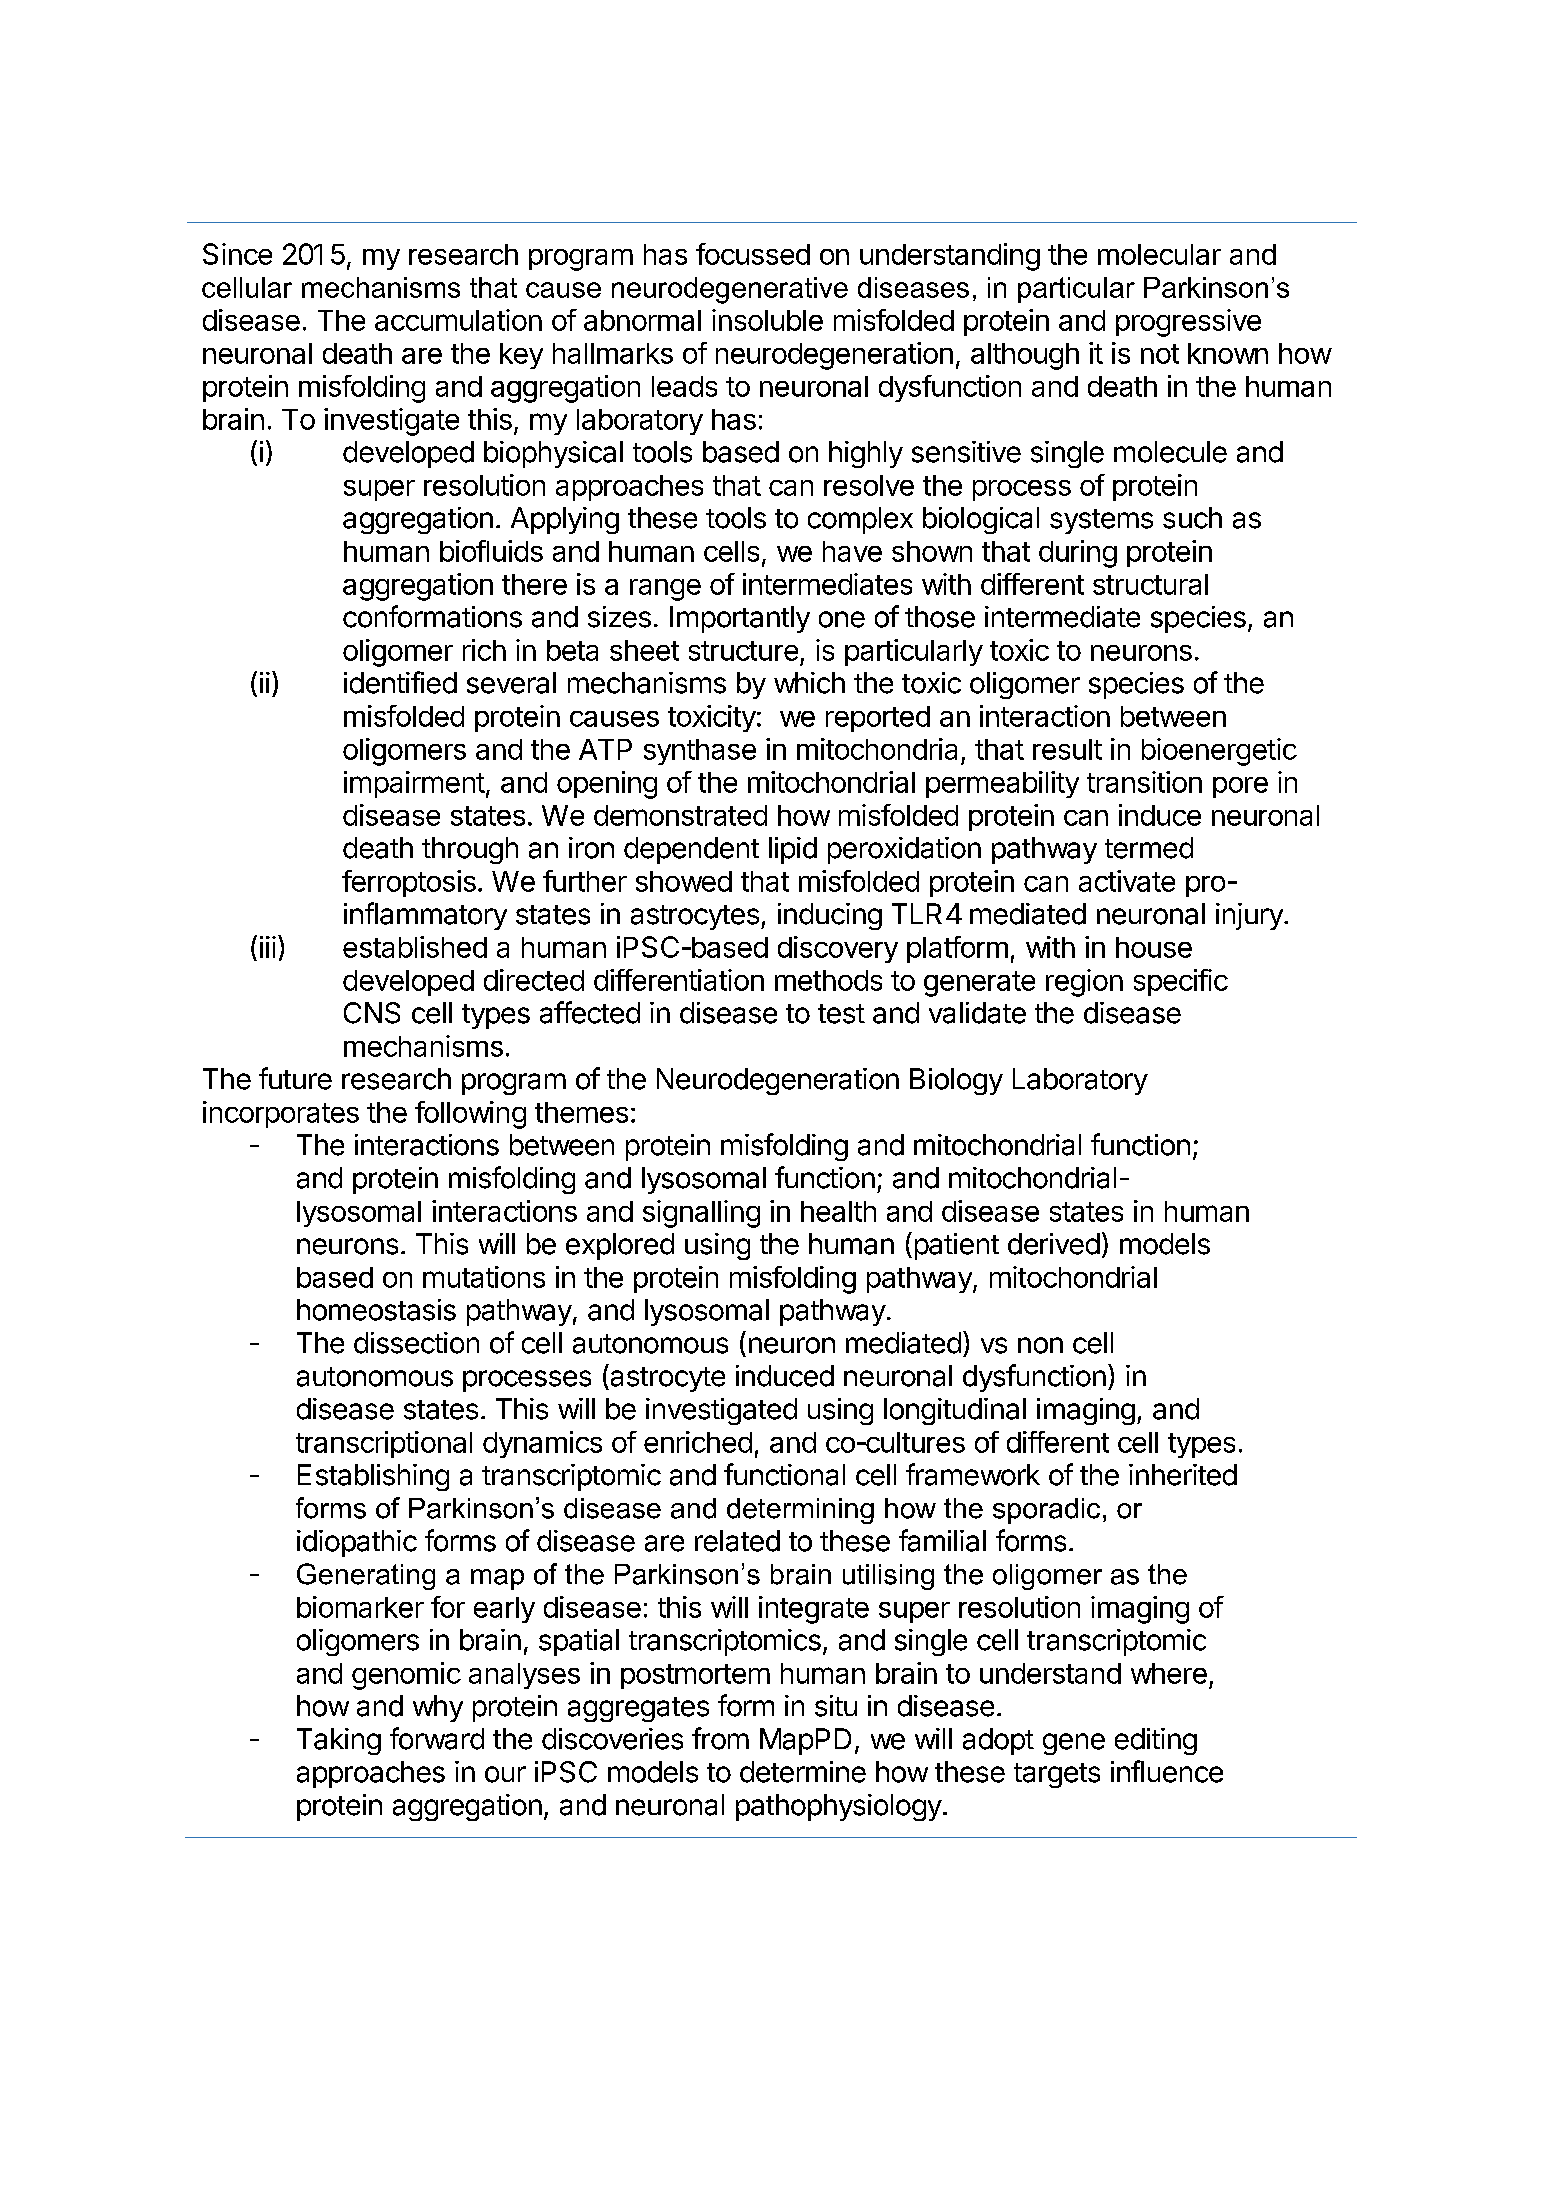 This image has height=2193, width=1552. What do you see at coordinates (1054, 1244) in the image?
I see `derived` at bounding box center [1054, 1244].
